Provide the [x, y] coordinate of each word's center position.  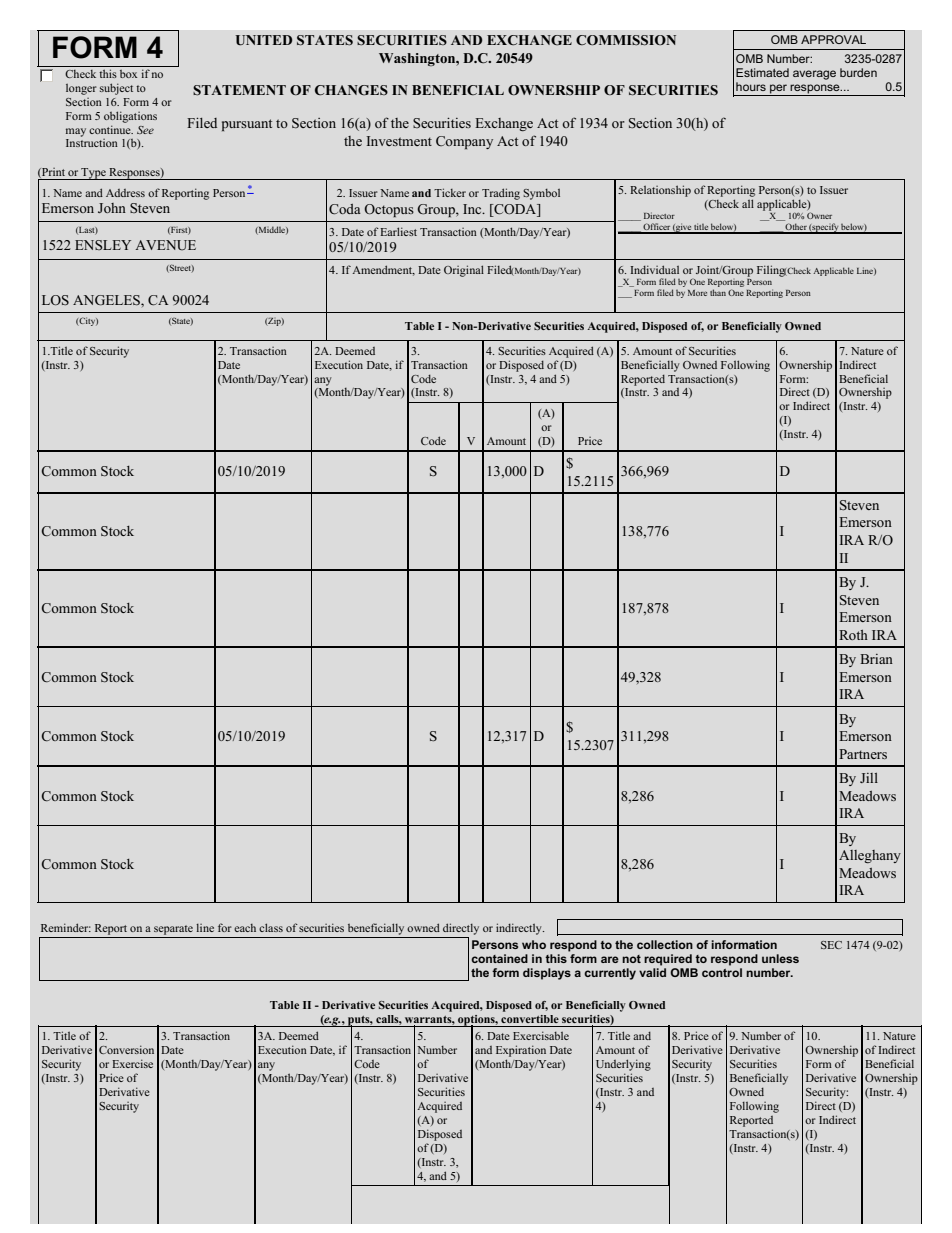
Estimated [762, 72]
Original [464, 271]
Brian [876, 659]
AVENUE [165, 245]
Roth [853, 635]
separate [173, 930]
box [128, 74]
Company [464, 142]
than [718, 292]
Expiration [521, 1051]
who [534, 944]
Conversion [126, 1049]
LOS [55, 300]
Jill [869, 778]
